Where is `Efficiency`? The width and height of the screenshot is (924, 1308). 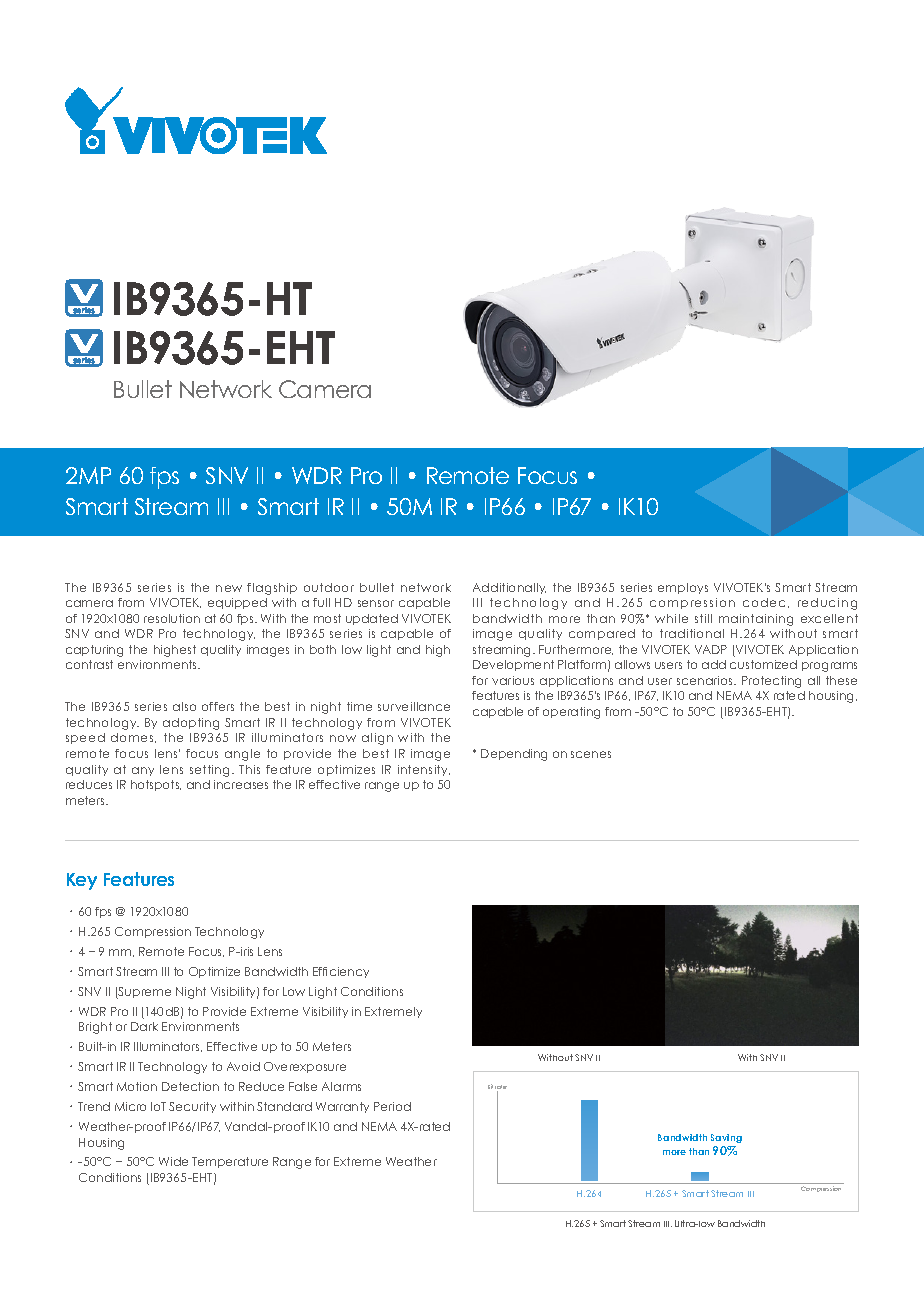
Efficiency is located at coordinates (341, 972).
